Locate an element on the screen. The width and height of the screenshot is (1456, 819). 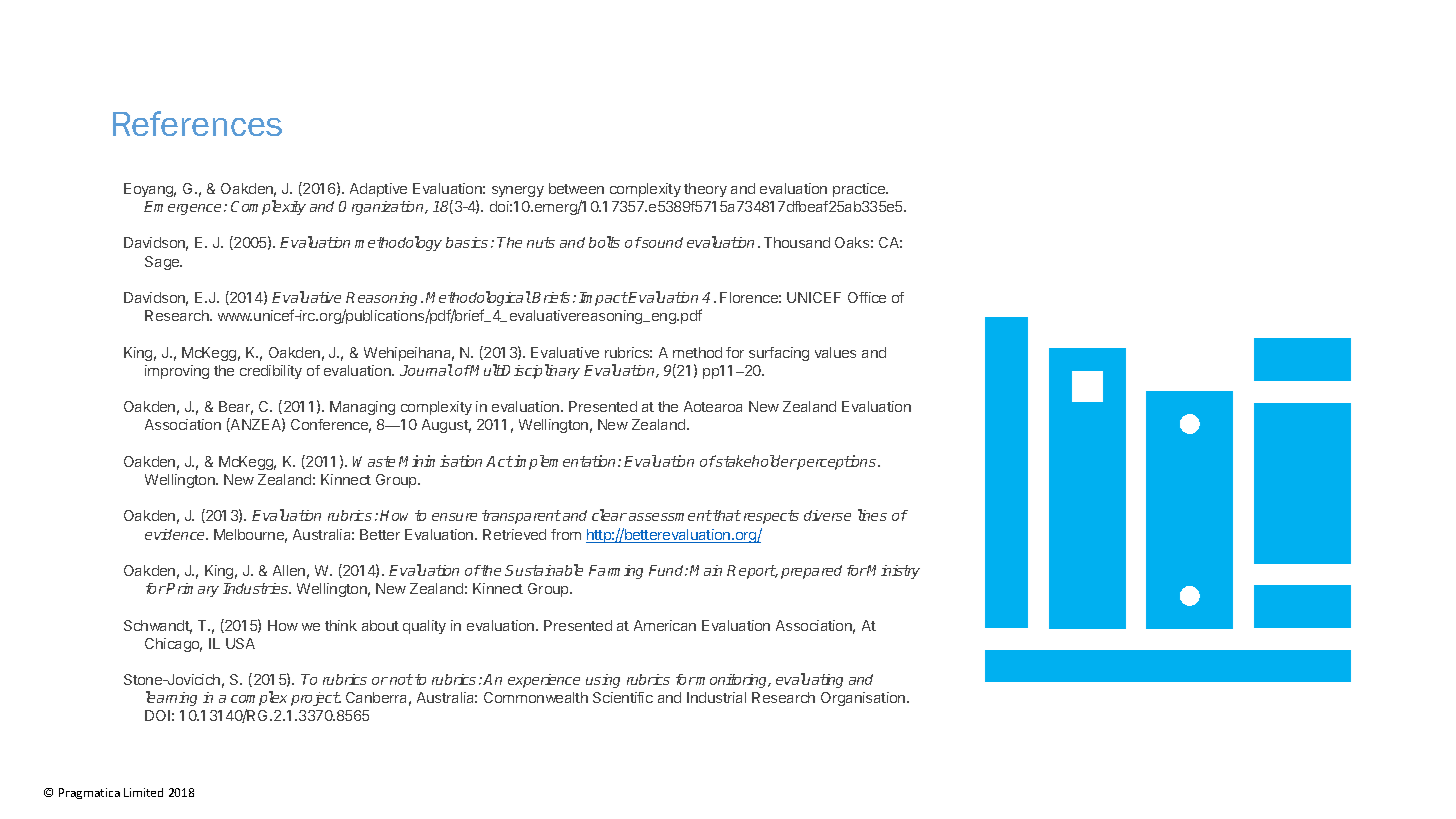
References is located at coordinates (197, 123).
